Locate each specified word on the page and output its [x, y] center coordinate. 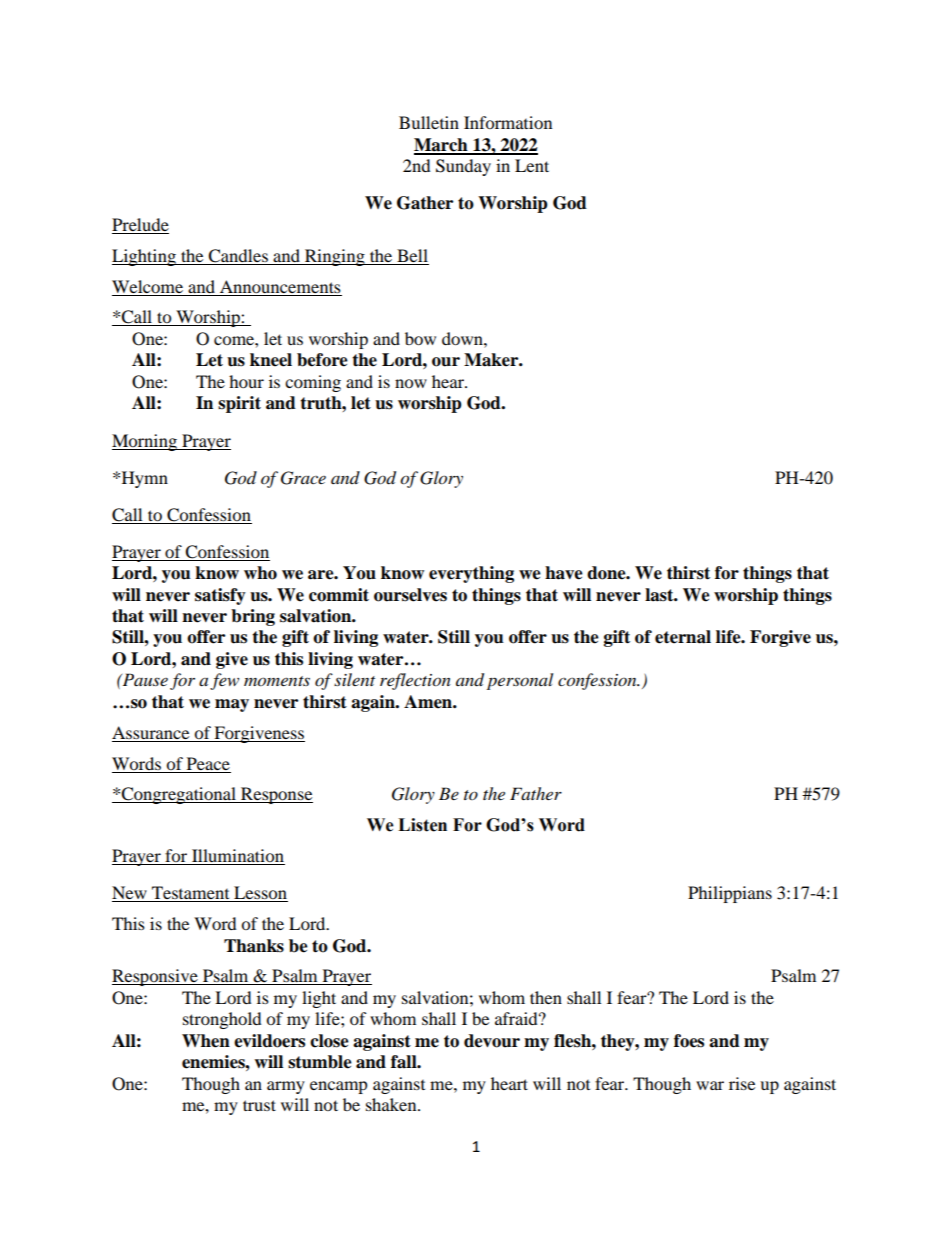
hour [246, 381]
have [564, 573]
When [206, 1041]
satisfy [220, 596]
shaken [392, 1104]
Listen [422, 825]
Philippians [730, 894]
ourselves [410, 595]
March [442, 146]
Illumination [237, 857]
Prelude [140, 226]
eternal [683, 637]
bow [420, 338]
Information [508, 122]
